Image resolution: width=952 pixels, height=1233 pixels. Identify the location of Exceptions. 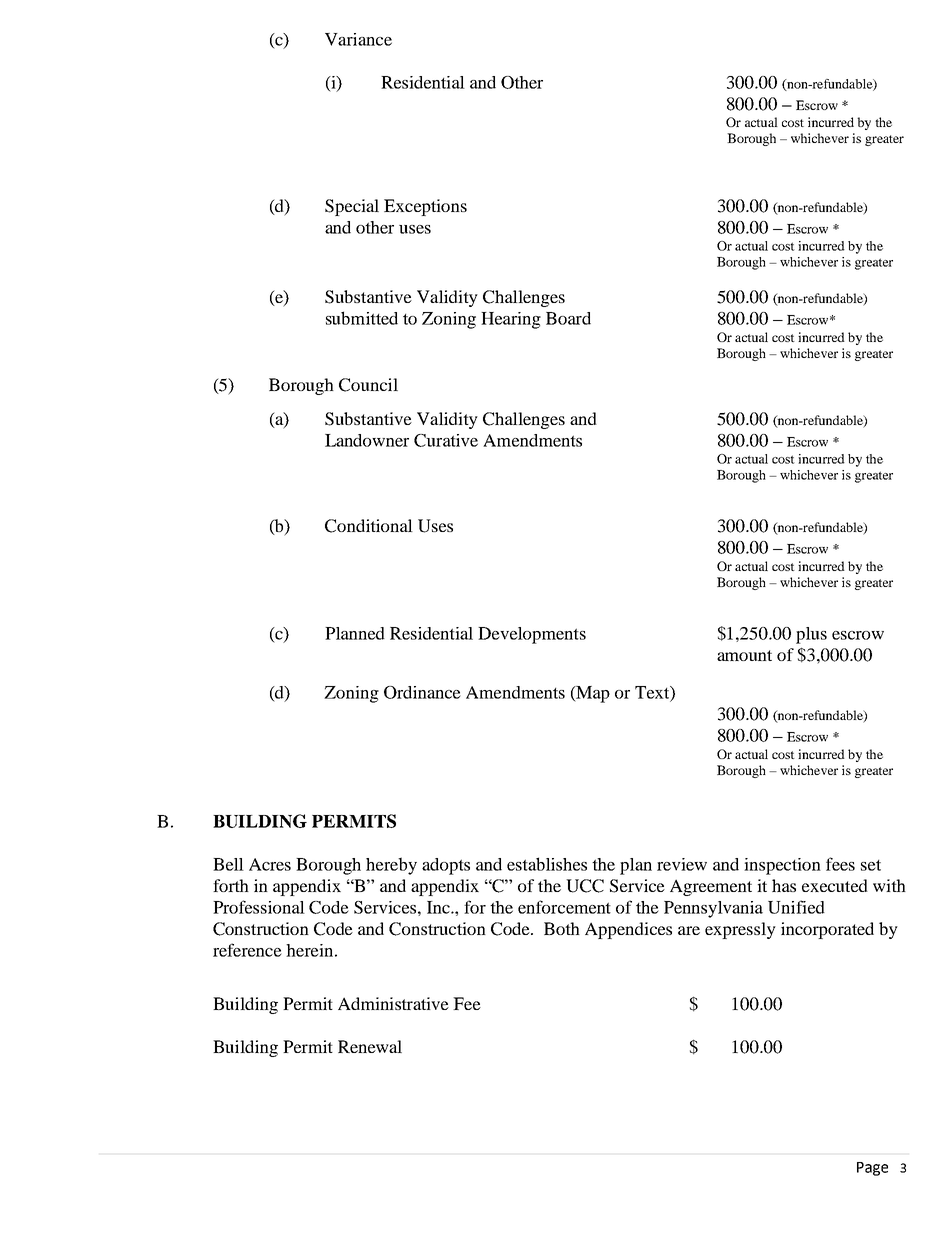
(425, 207).
